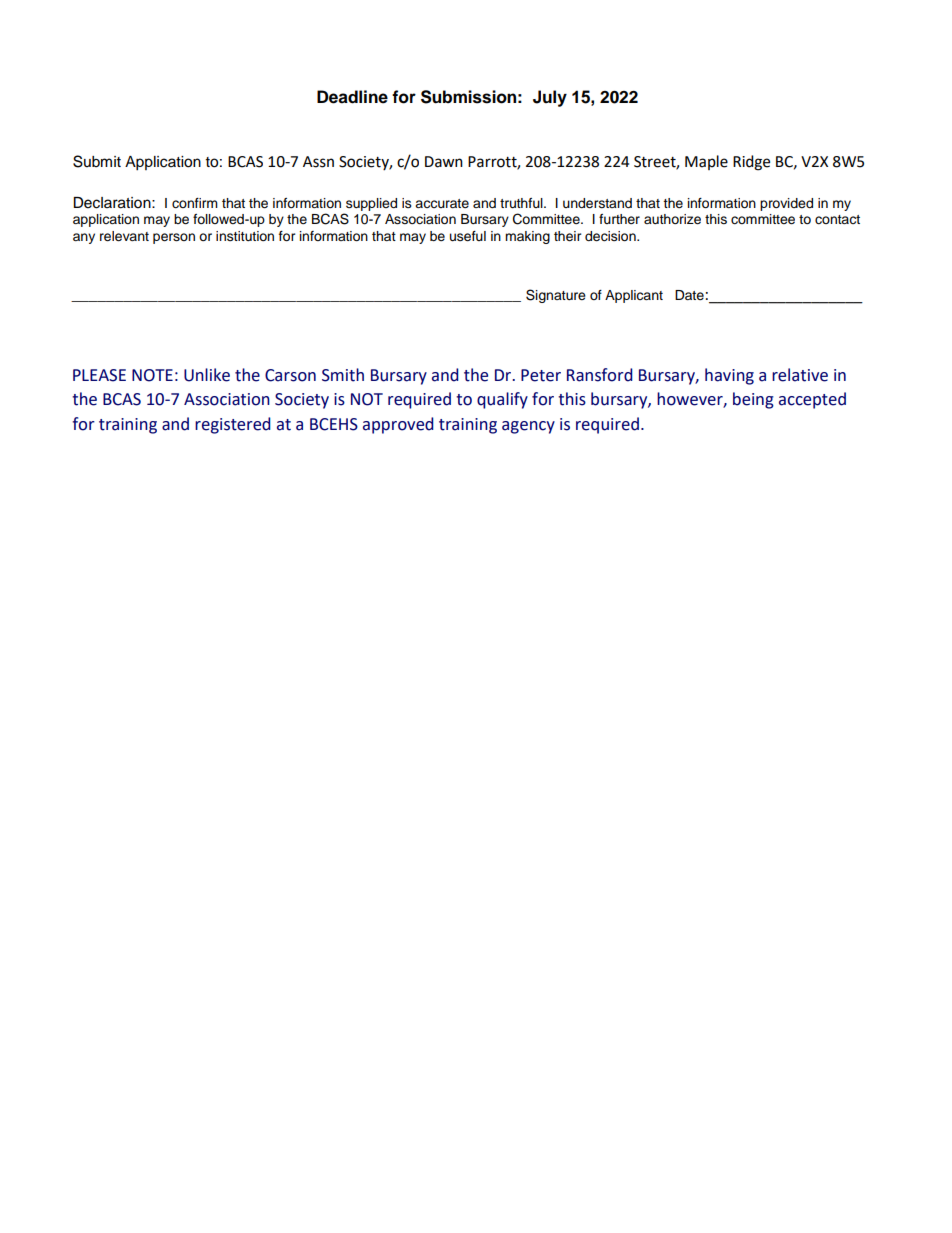  Describe the element at coordinates (753, 400) in the document. I see `being` at that location.
